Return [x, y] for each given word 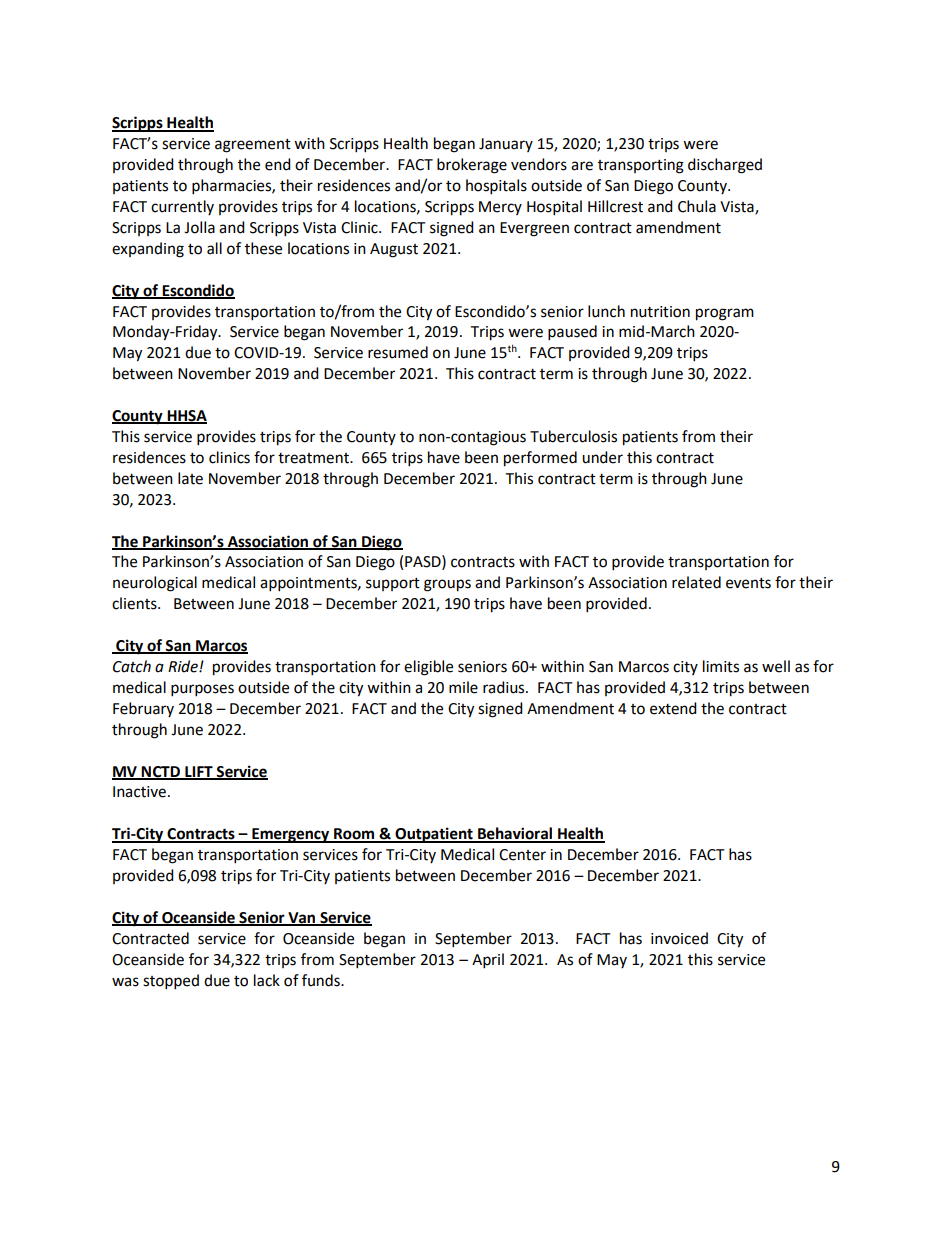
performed [540, 459]
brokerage [472, 166]
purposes [202, 690]
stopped [171, 982]
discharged [725, 166]
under [602, 457]
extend [673, 708]
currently [182, 207]
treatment [315, 458]
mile [463, 687]
